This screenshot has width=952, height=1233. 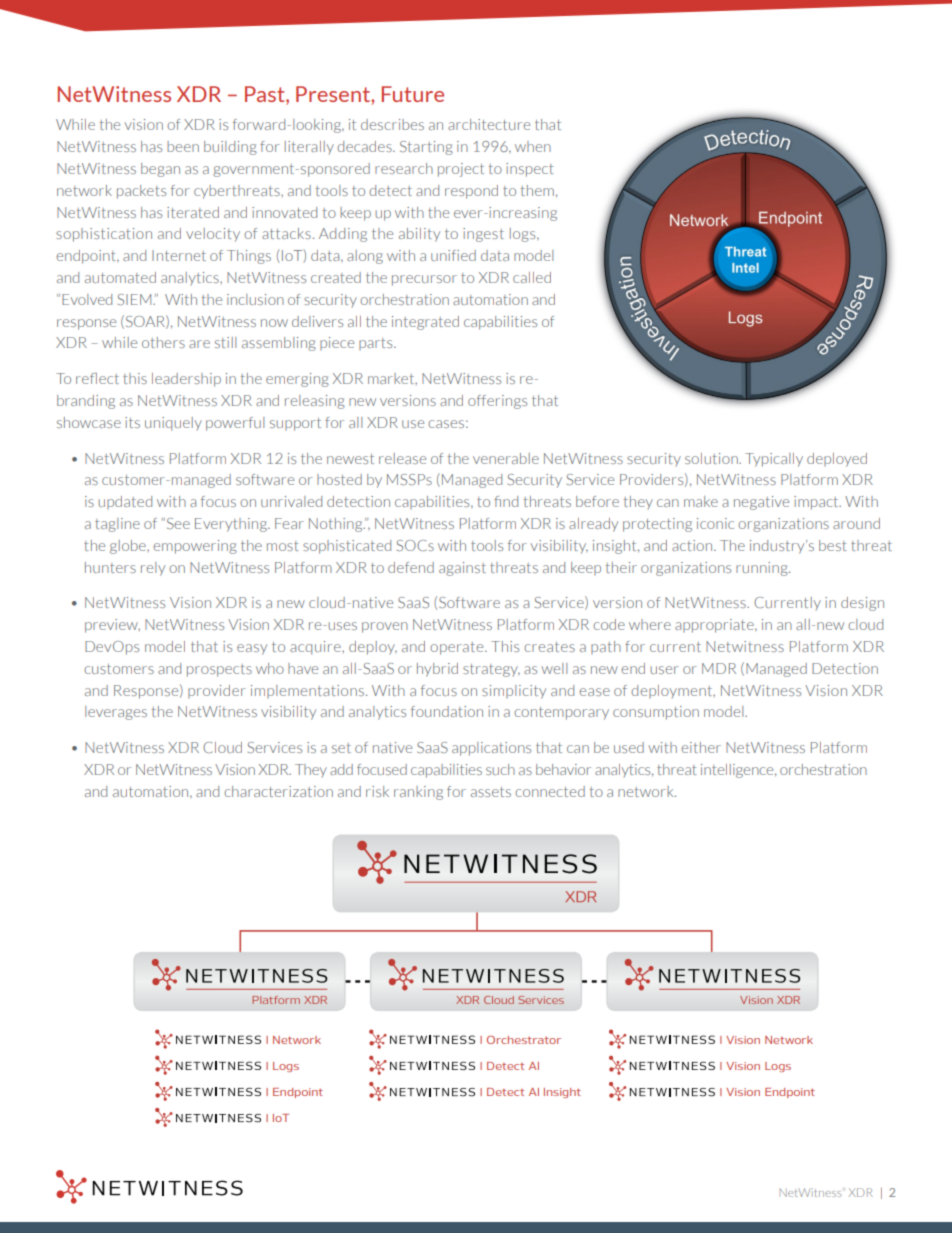 What do you see at coordinates (418, 793) in the screenshot?
I see `ranking` at bounding box center [418, 793].
